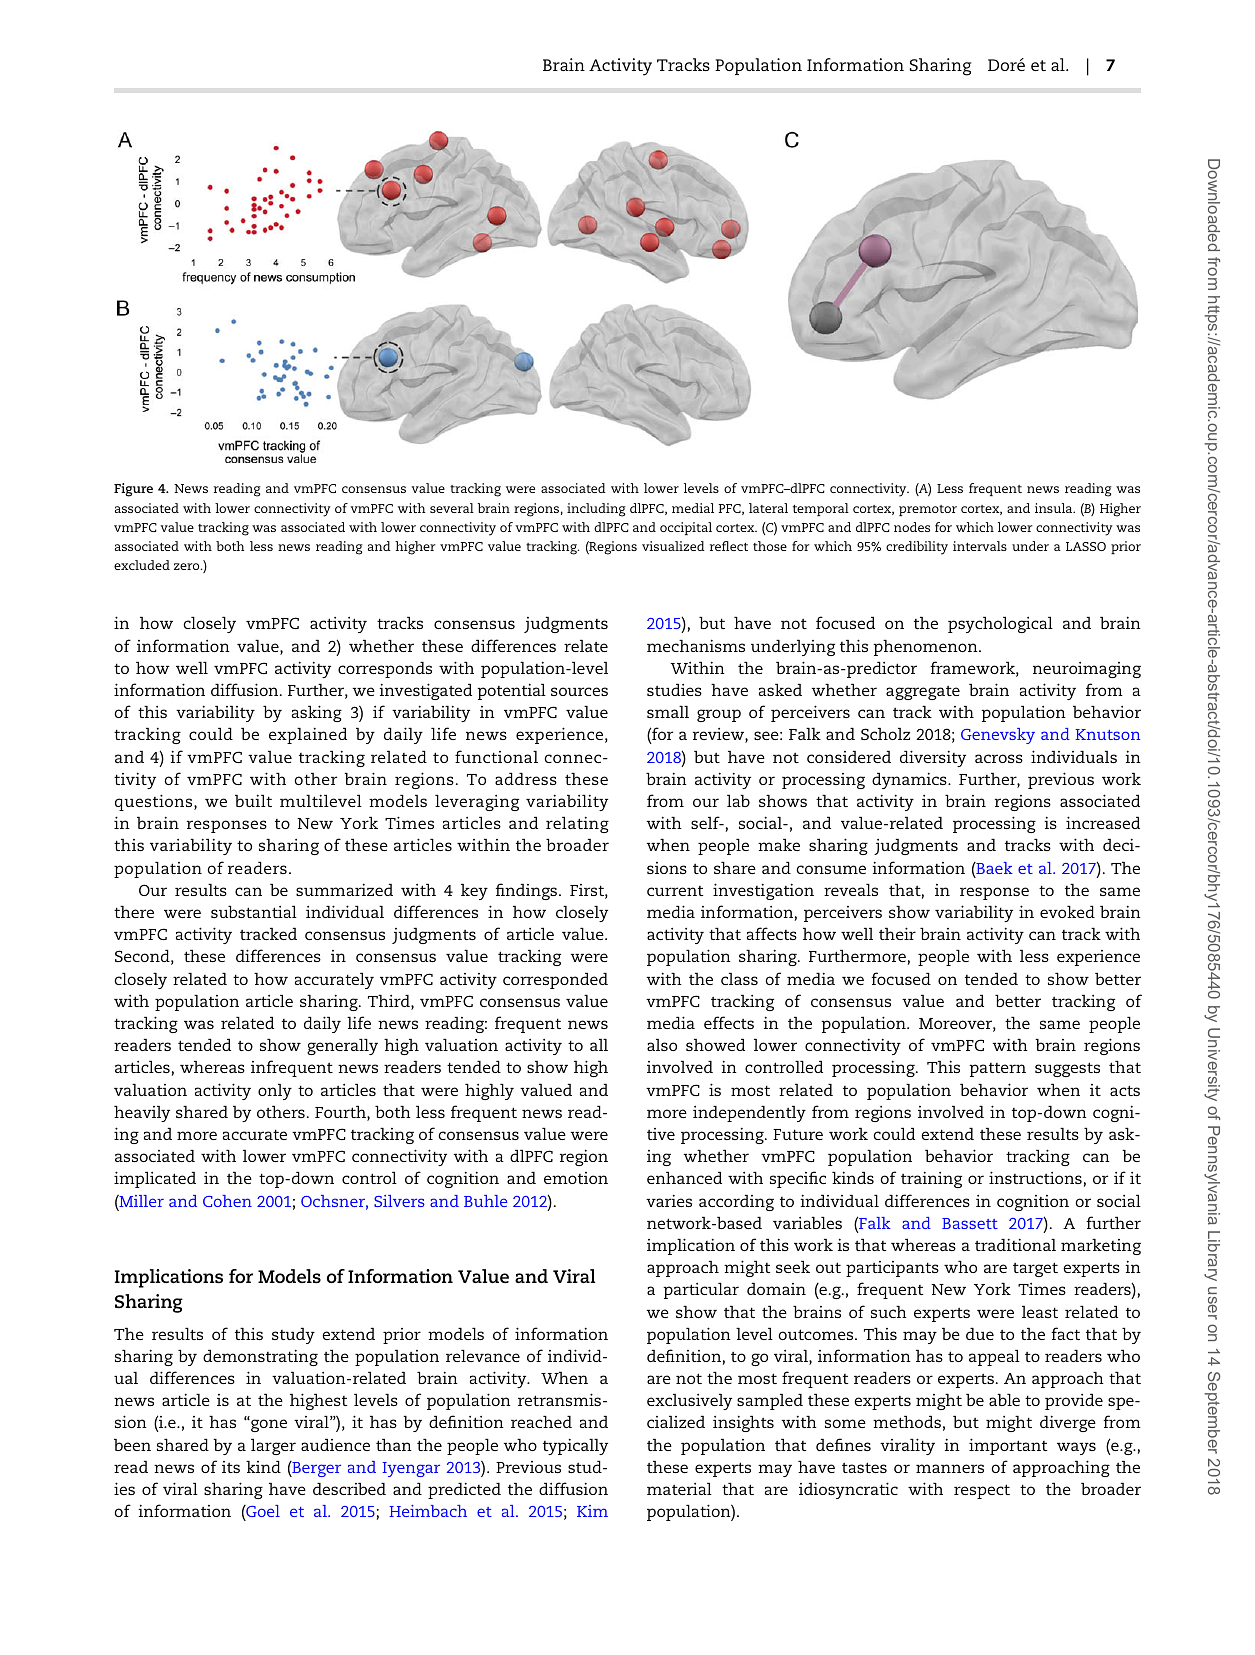 This document has height=1655, width=1255. What do you see at coordinates (997, 1070) in the document?
I see `pattern` at bounding box center [997, 1070].
